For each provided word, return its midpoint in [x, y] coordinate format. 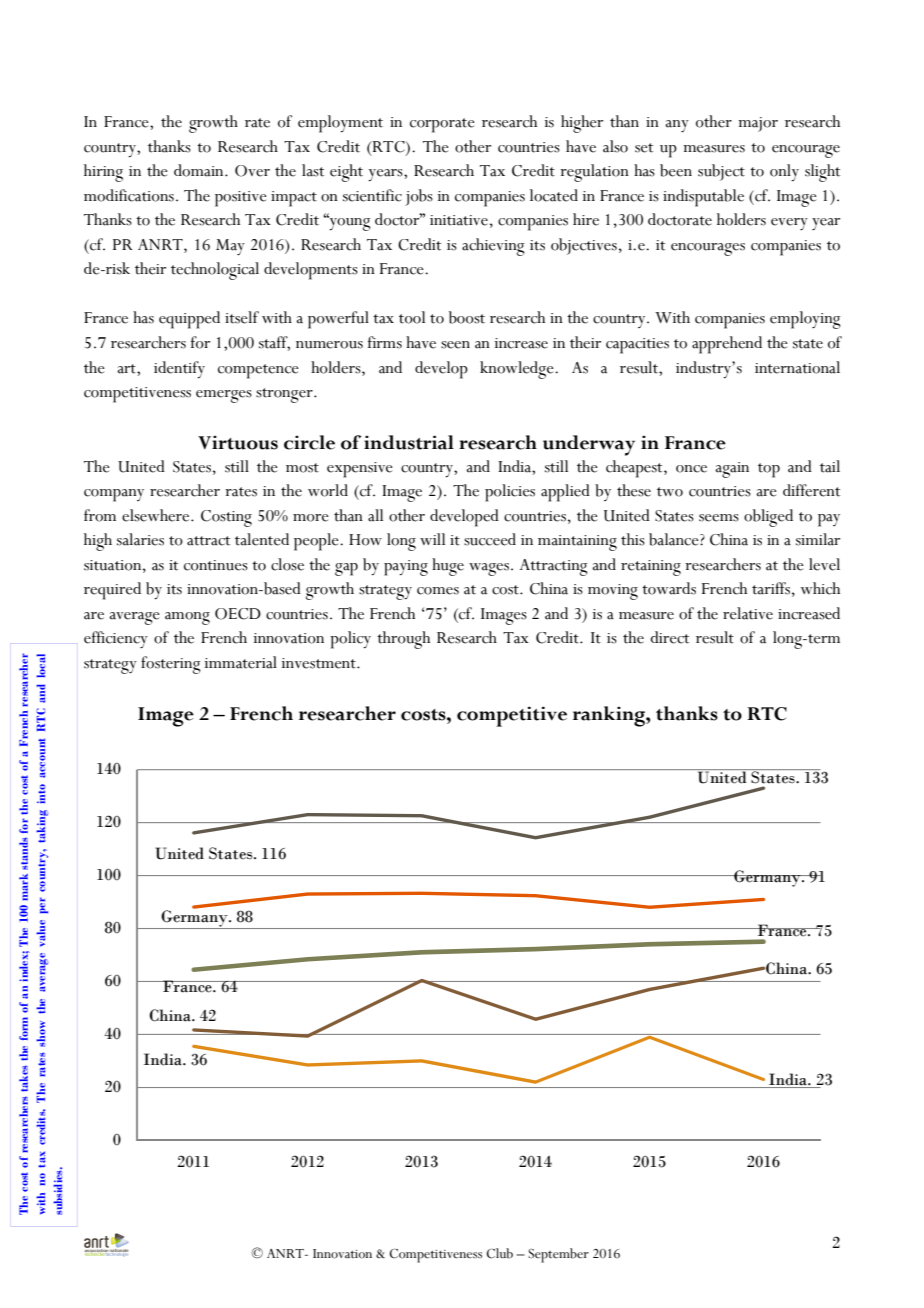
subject [721, 172]
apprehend [727, 345]
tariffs [771, 588]
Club [500, 1253]
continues [216, 565]
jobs [419, 197]
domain [200, 170]
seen [455, 345]
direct [669, 637]
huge [448, 567]
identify [179, 369]
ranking [610, 716]
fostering [171, 665]
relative [748, 613]
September [558, 1255]
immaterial [241, 662]
